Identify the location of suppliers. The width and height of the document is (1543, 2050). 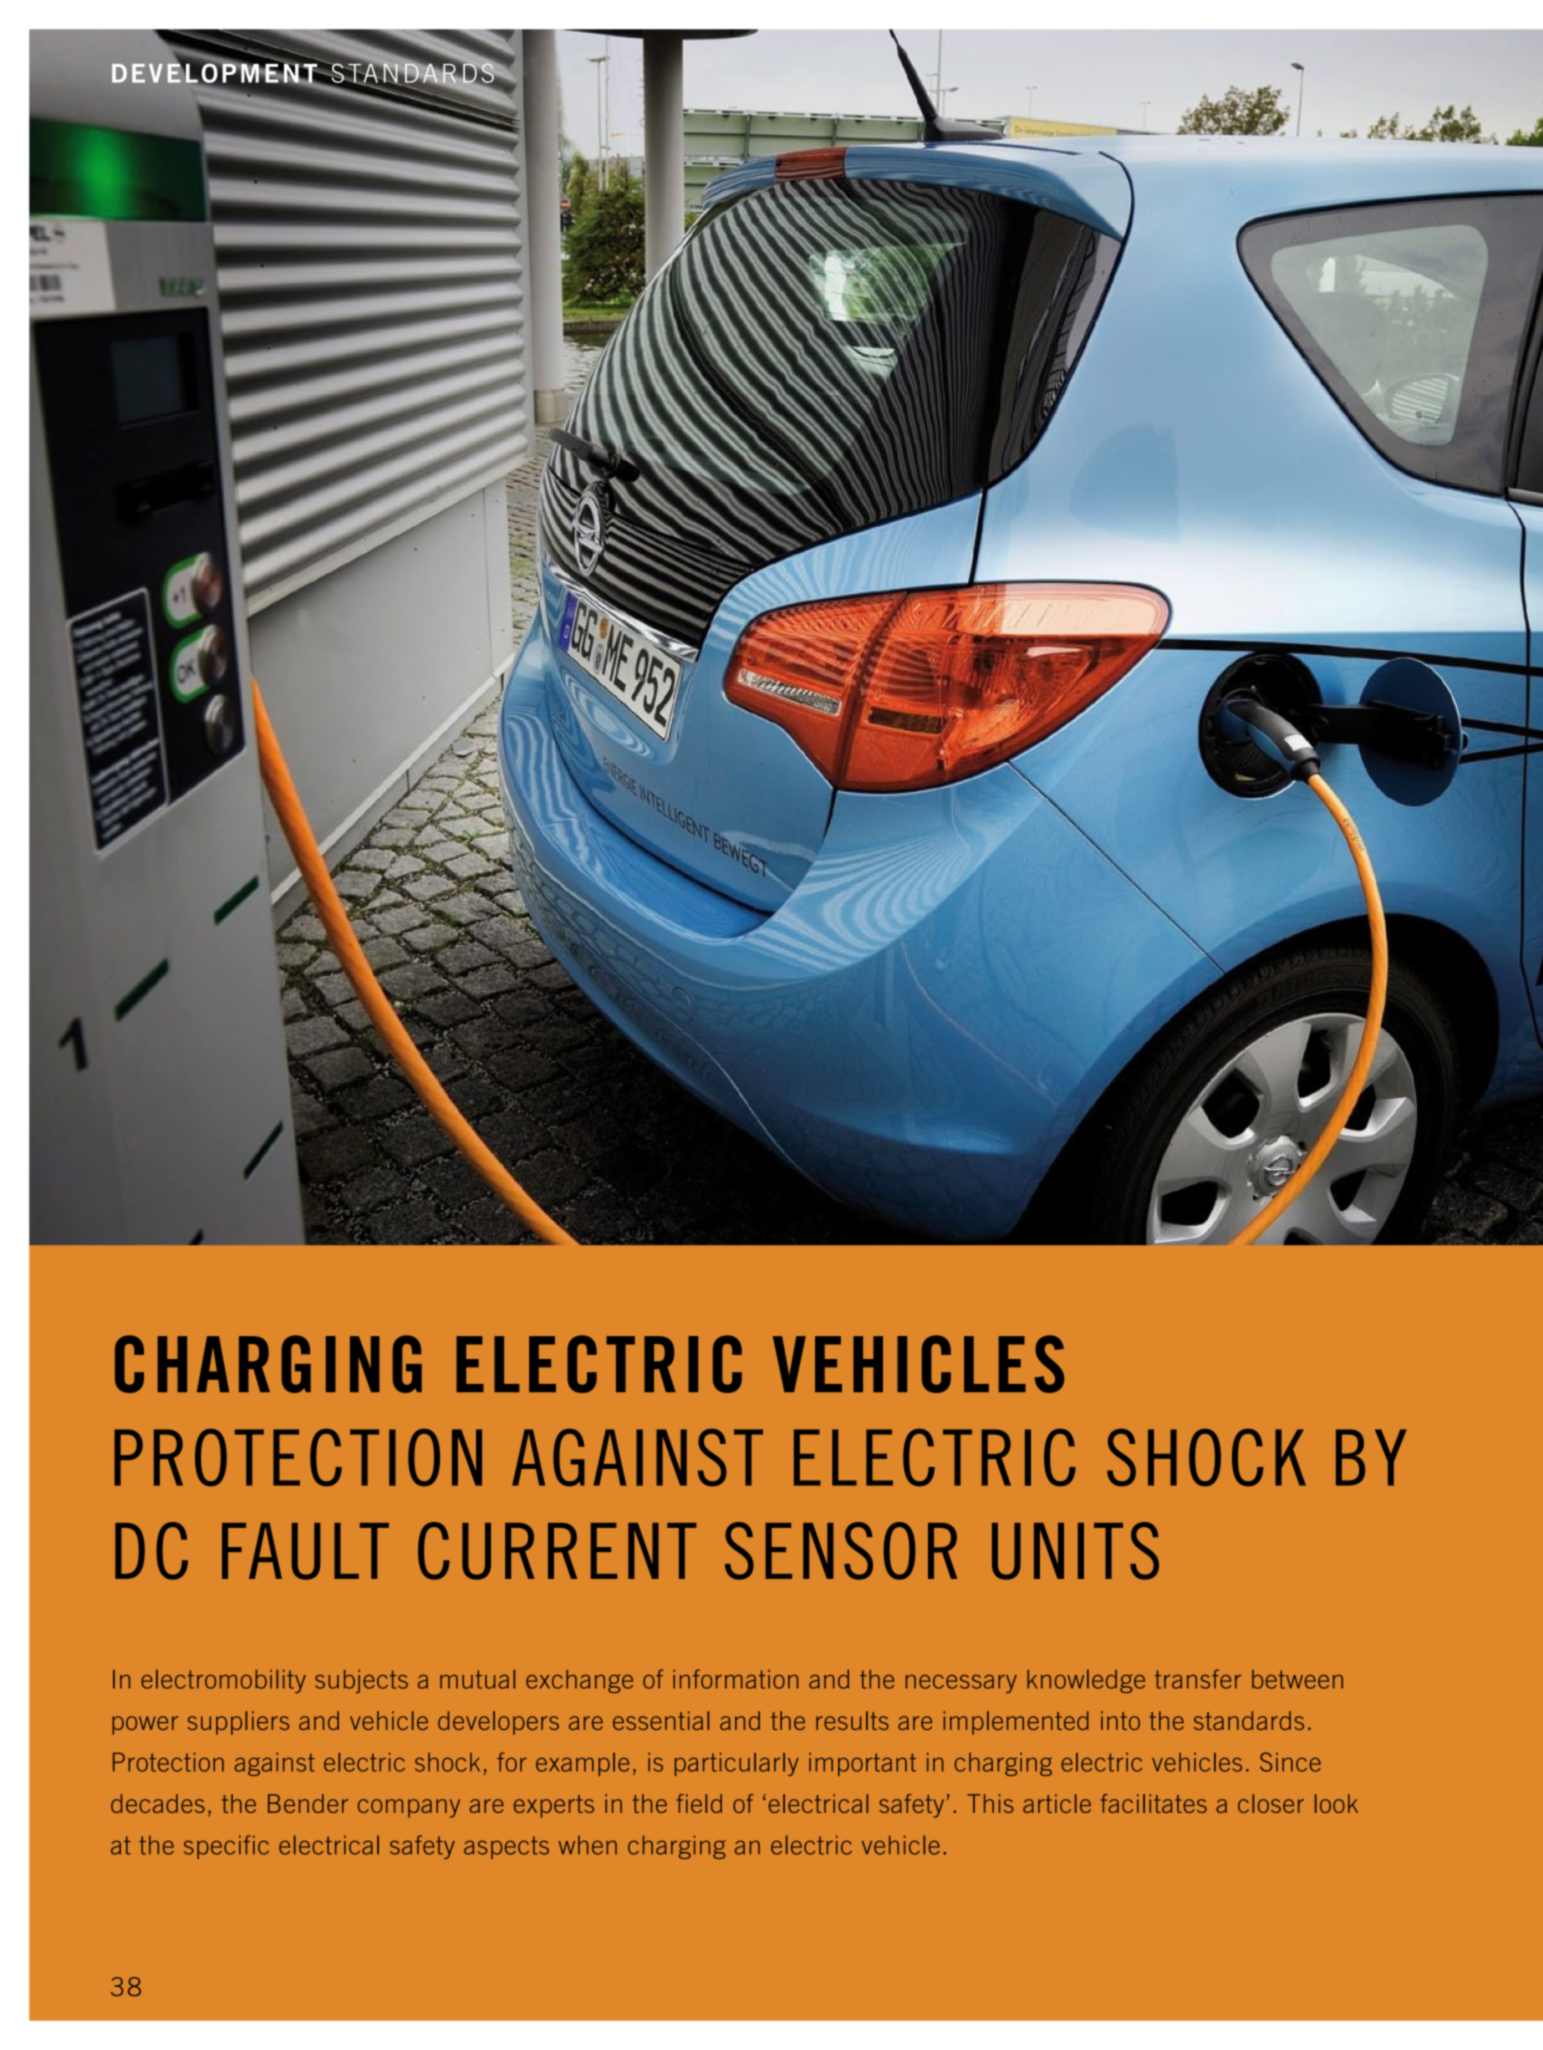
(238, 1723).
